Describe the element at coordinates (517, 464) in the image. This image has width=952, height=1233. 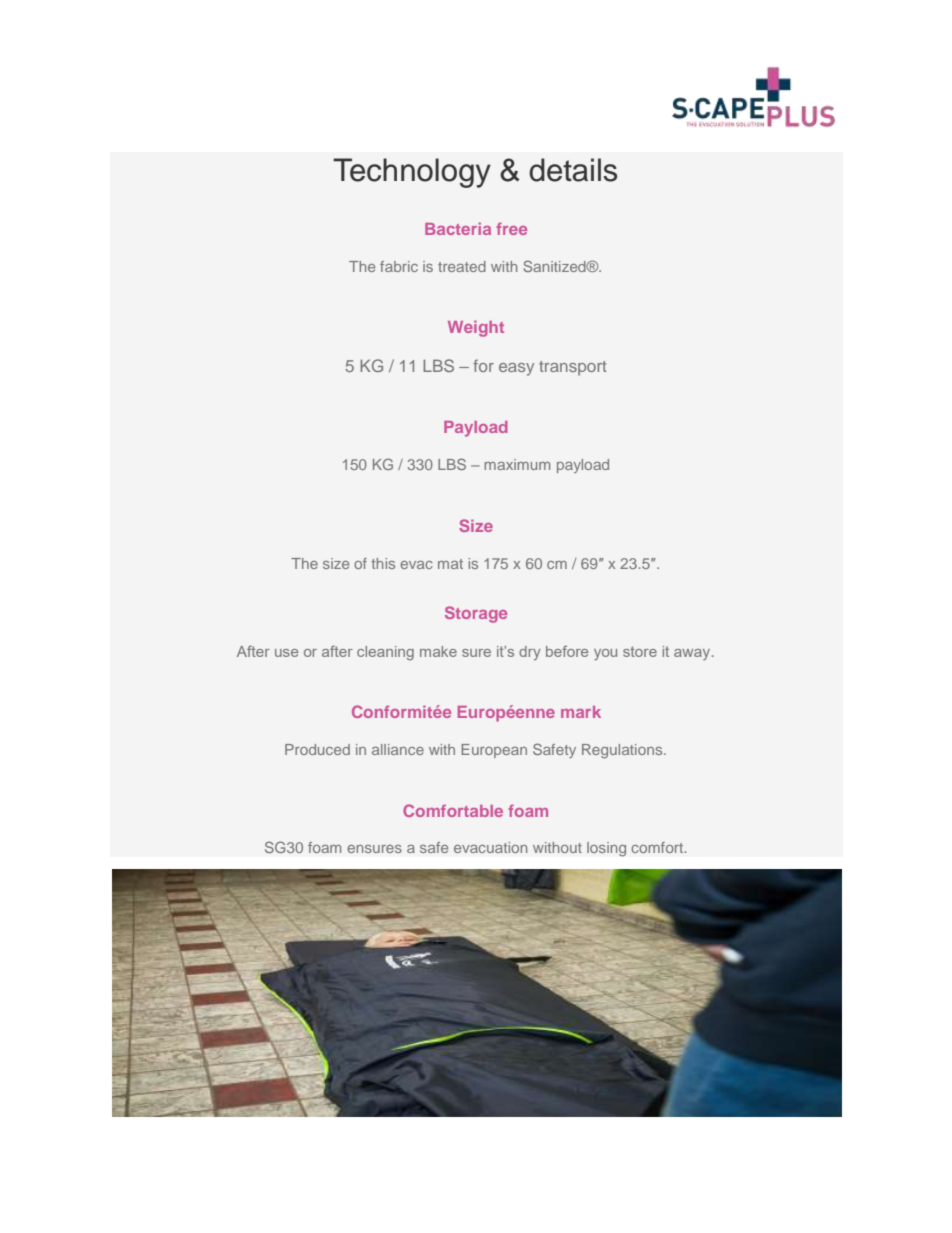
I see `maximum` at that location.
